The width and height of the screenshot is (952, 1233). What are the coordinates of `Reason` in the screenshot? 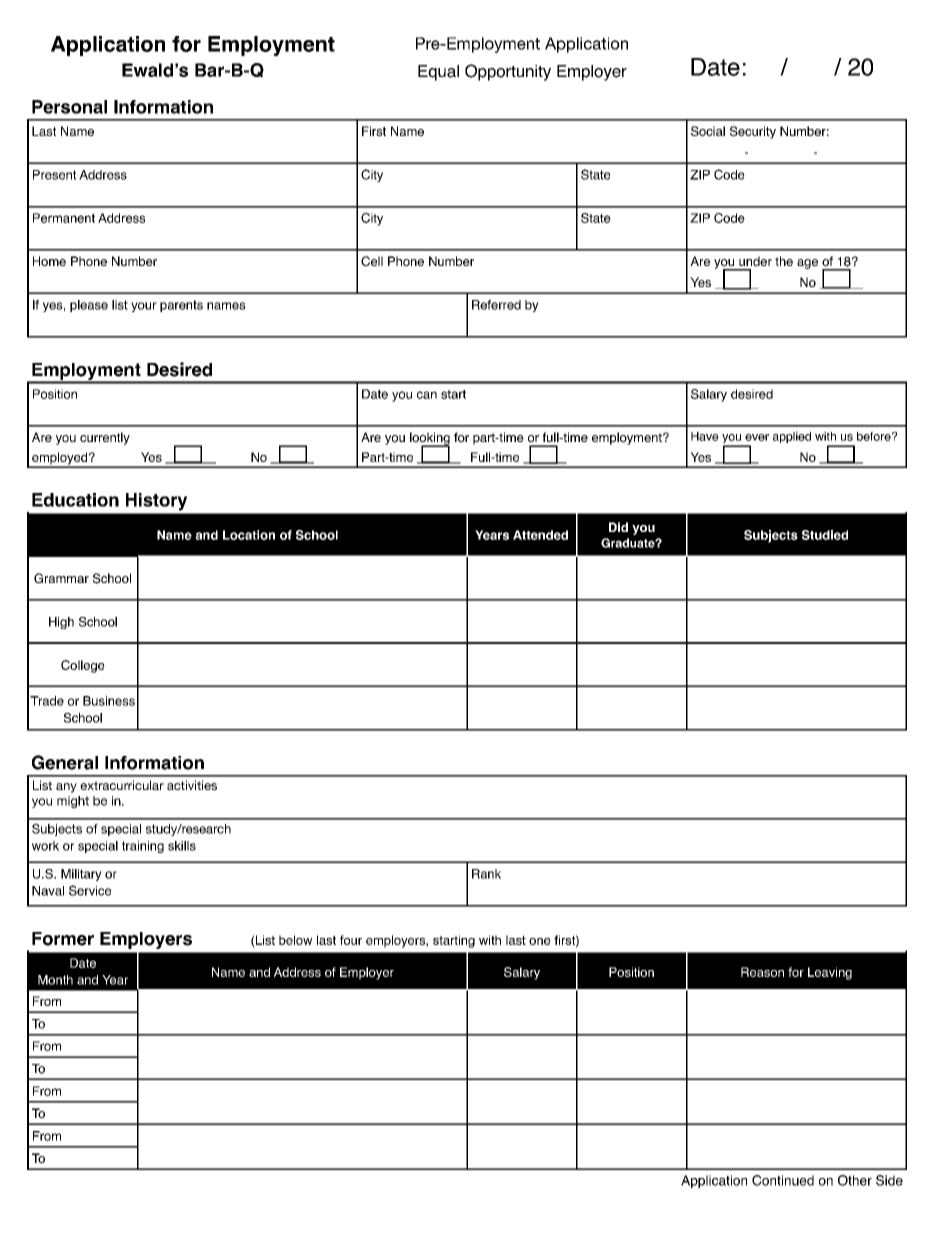 It's located at (762, 972).
